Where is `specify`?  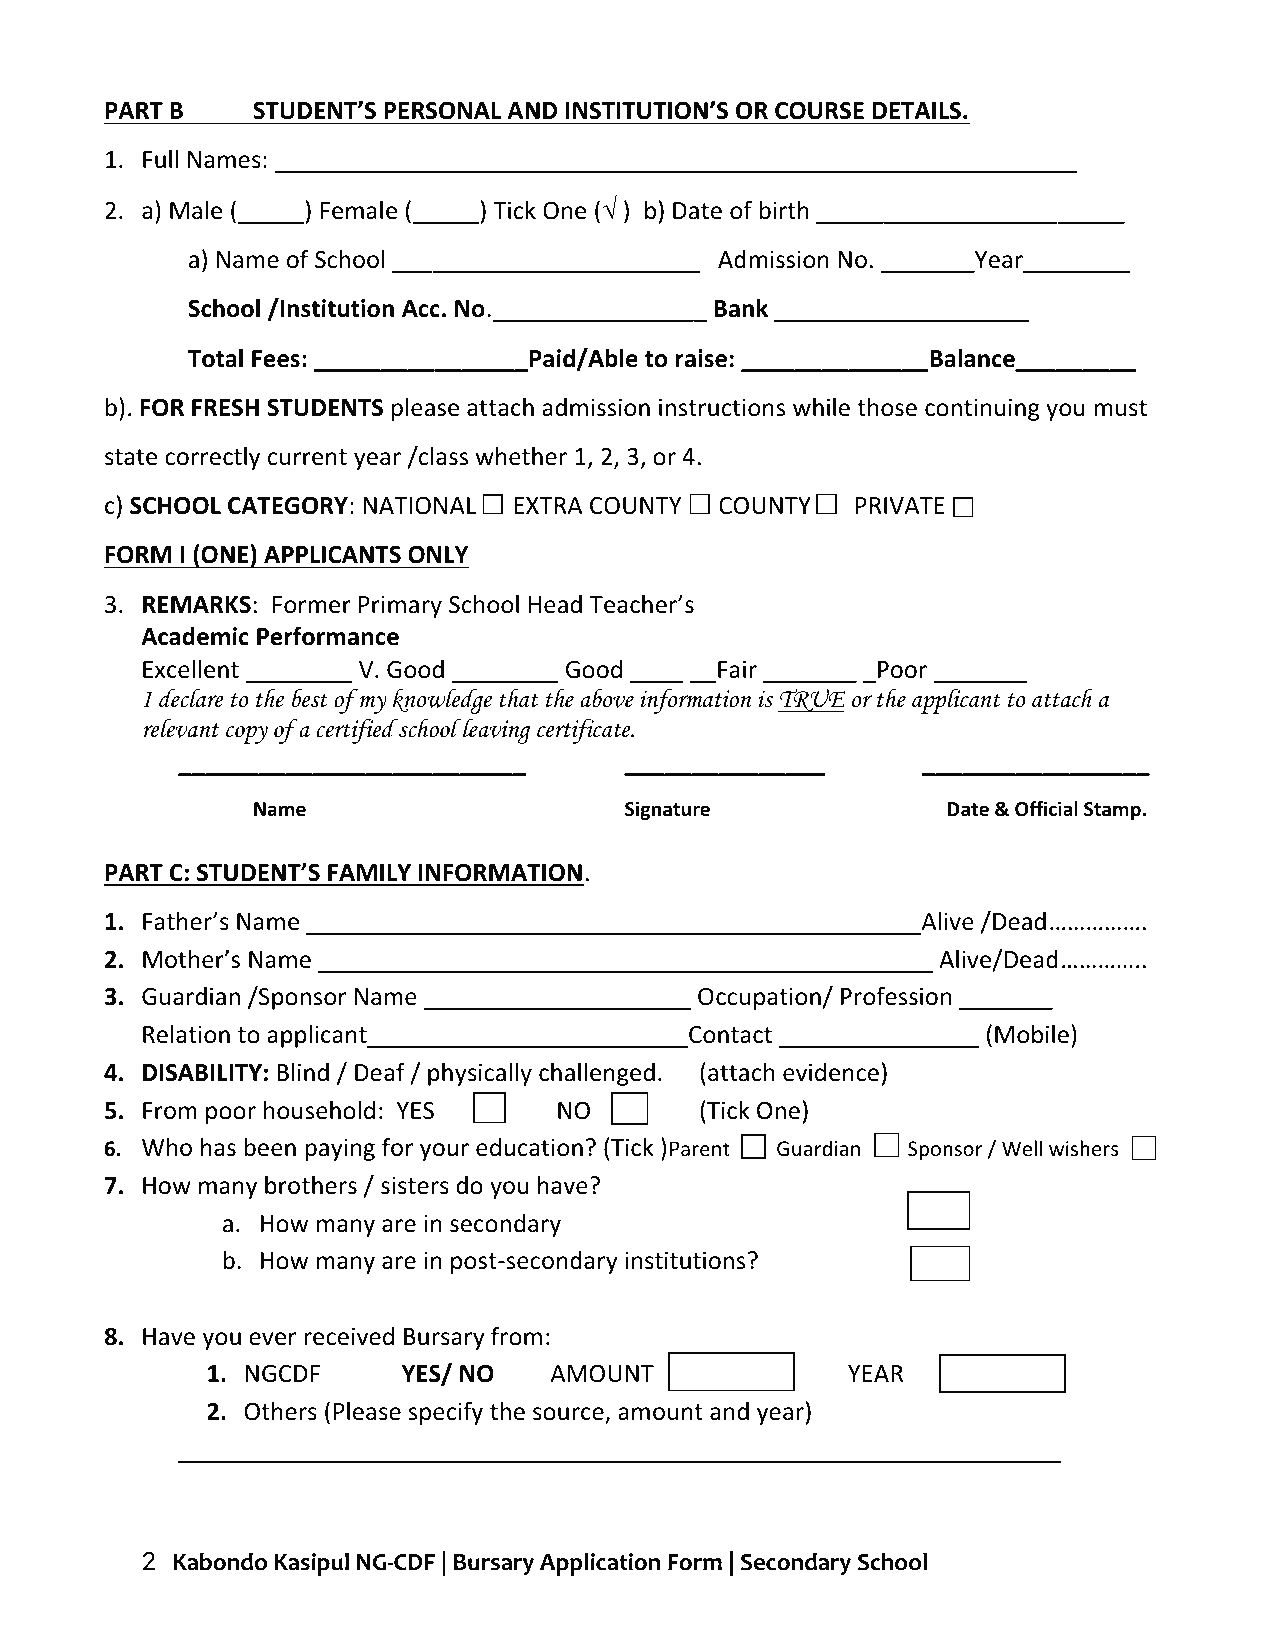
specify is located at coordinates (446, 1413).
